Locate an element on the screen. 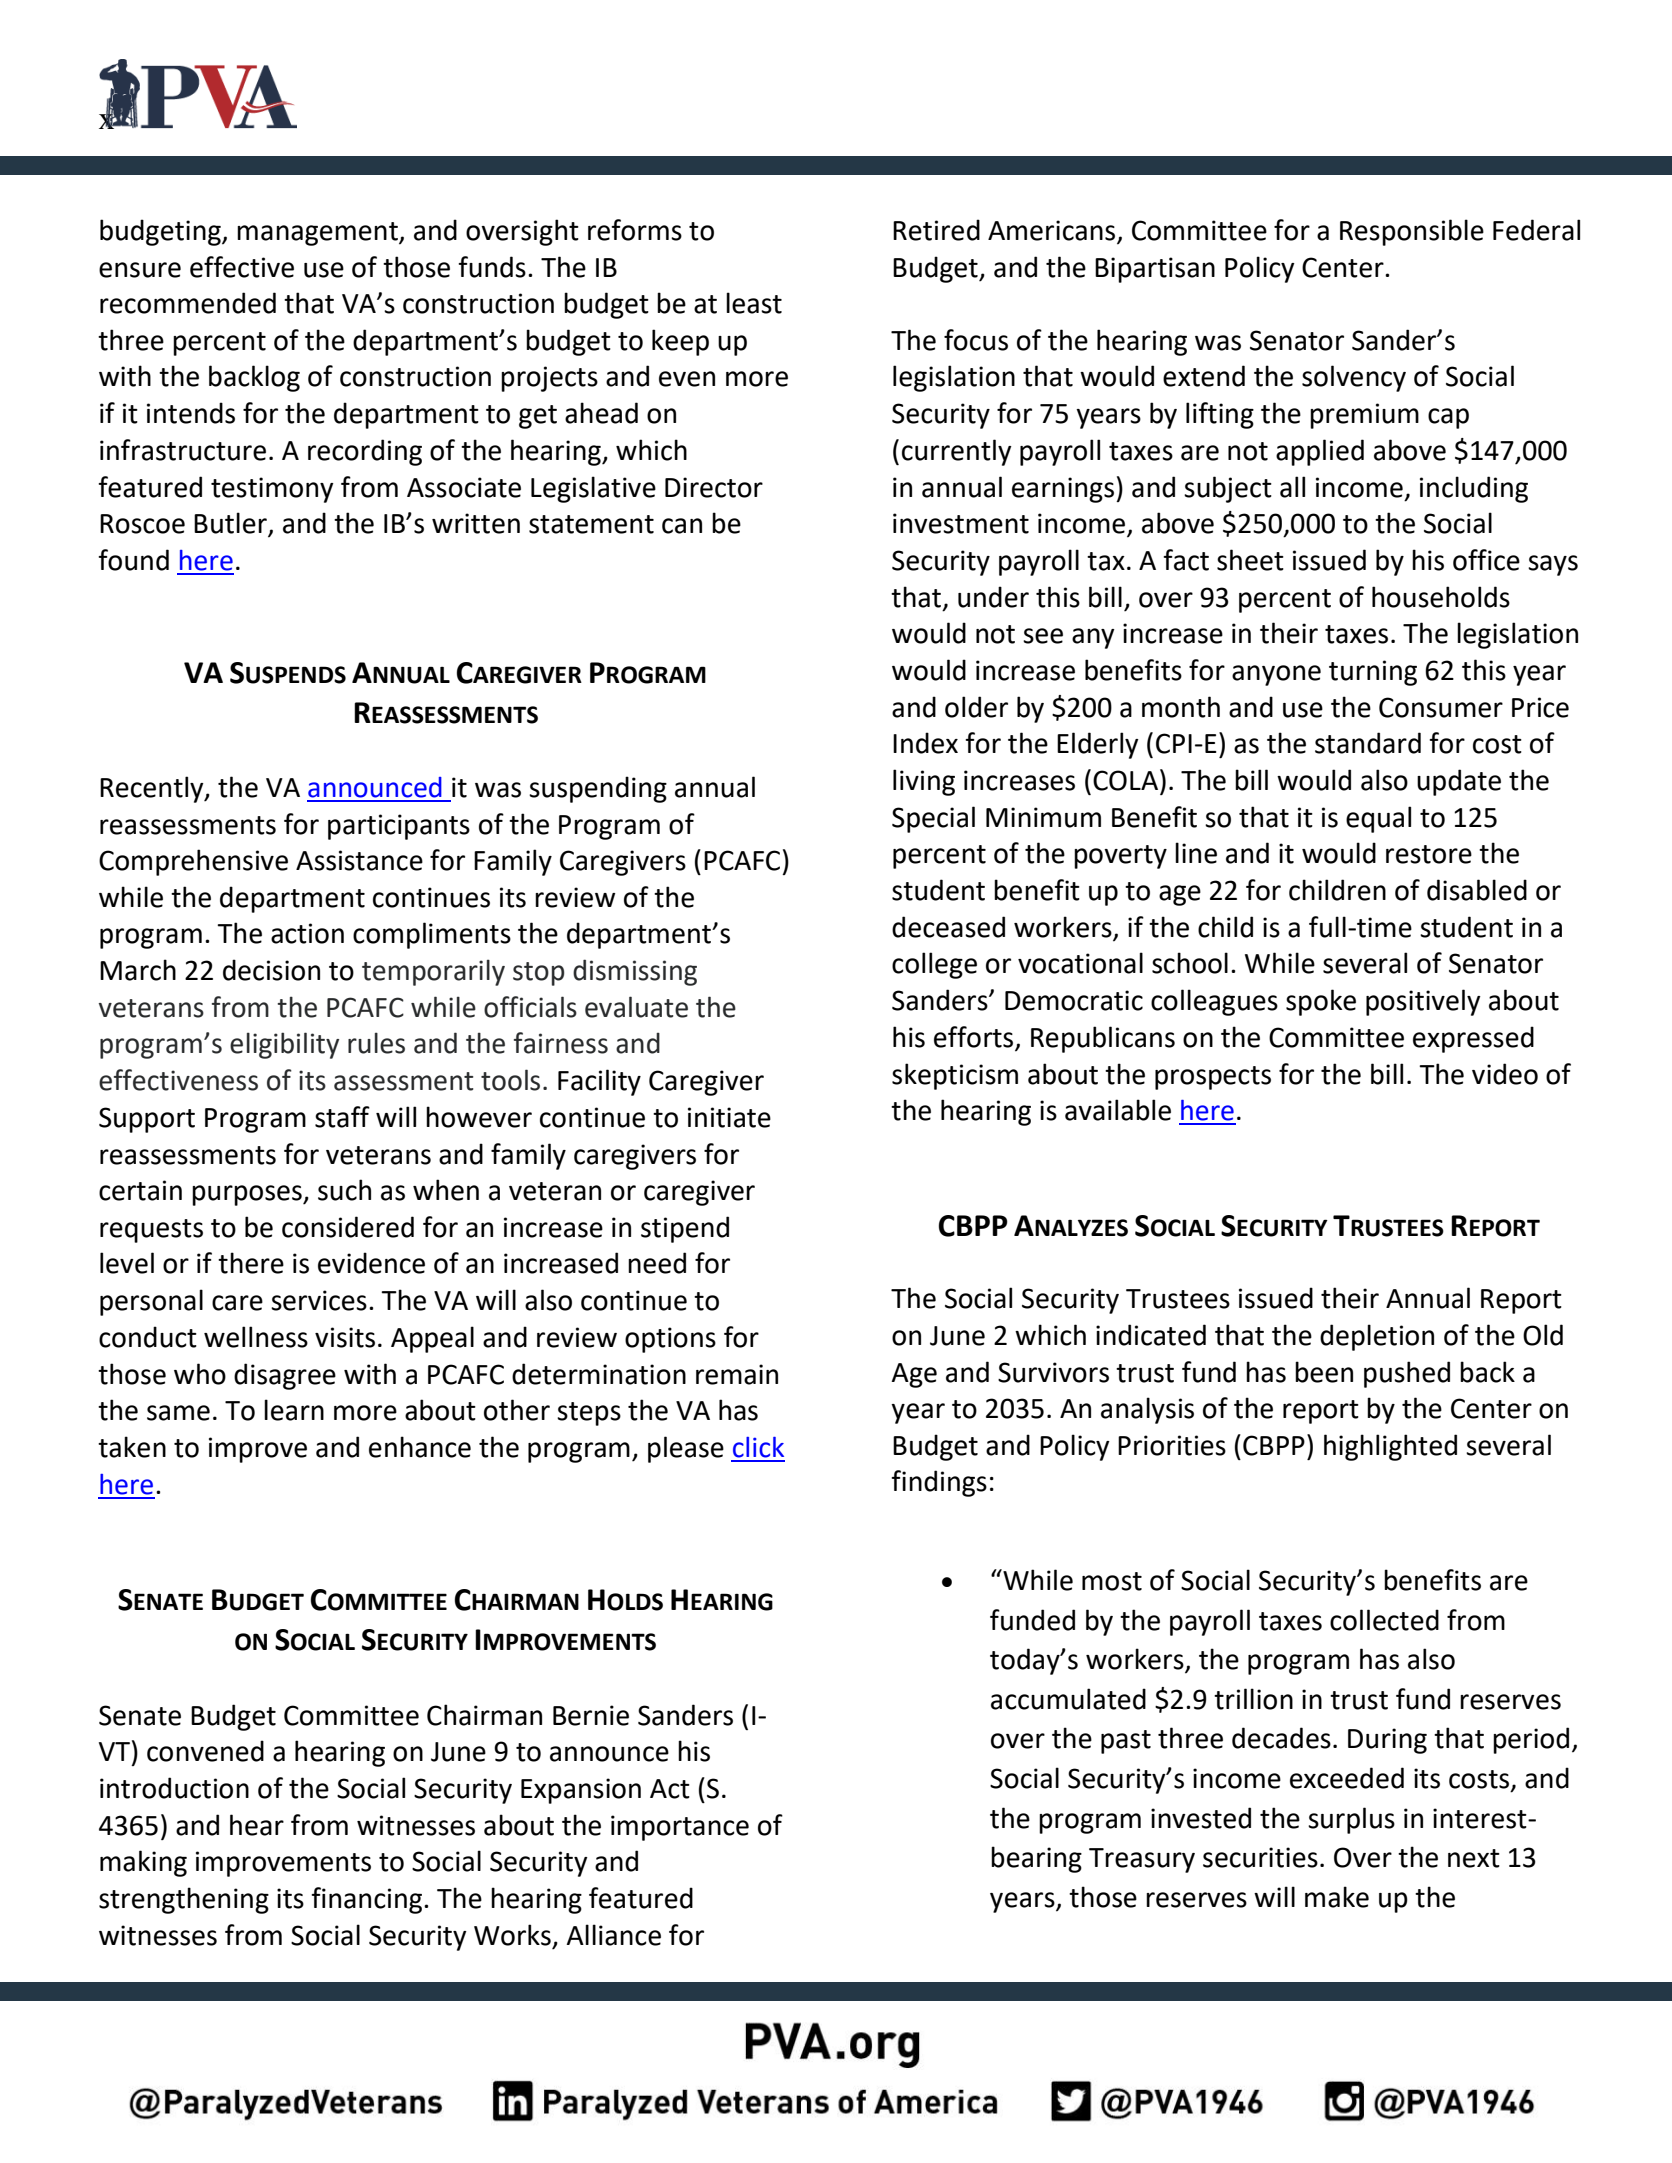 The height and width of the screenshot is (2163, 1672). management is located at coordinates (318, 234).
